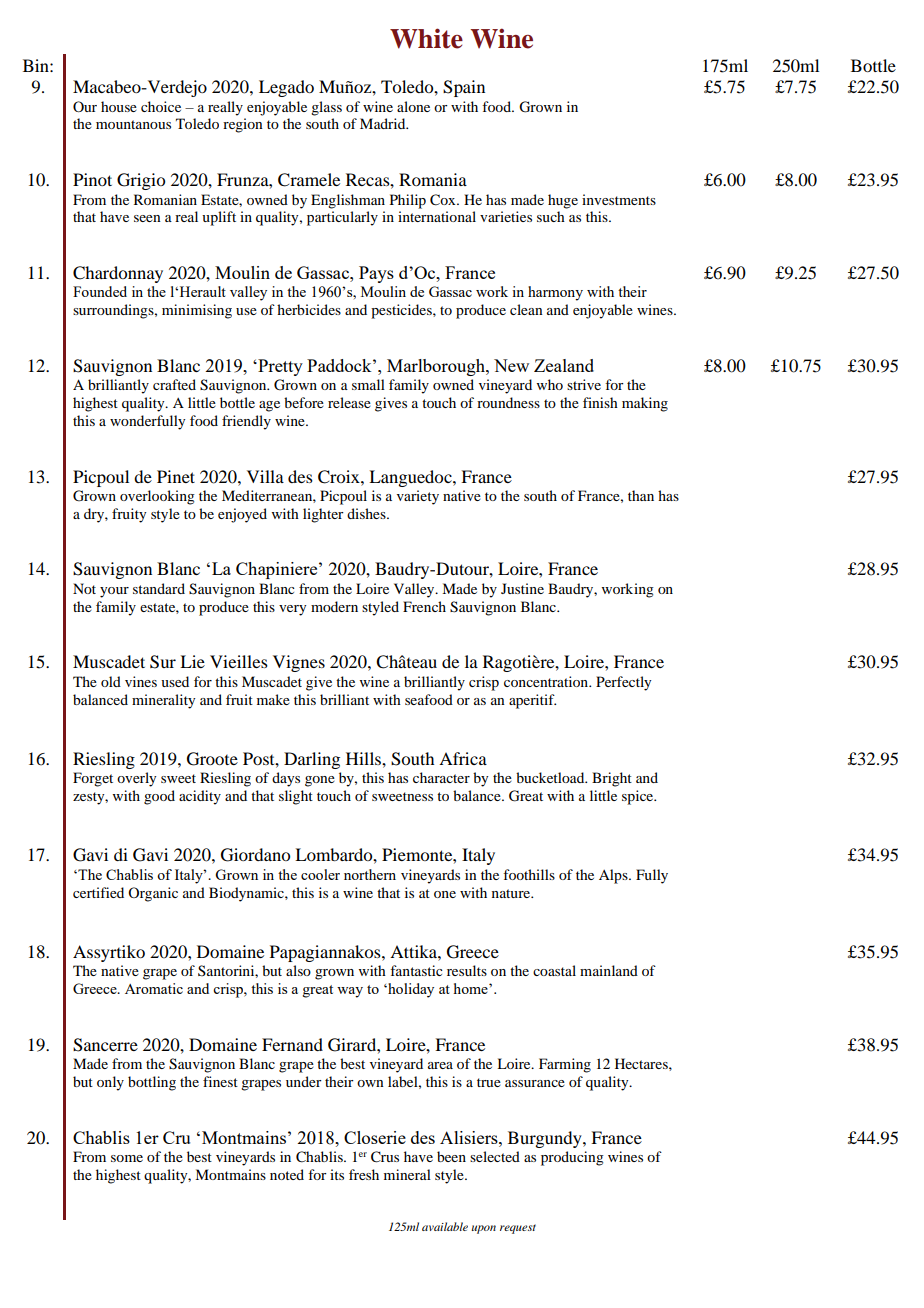  Describe the element at coordinates (340, 477) in the screenshot. I see `Croix` at that location.
